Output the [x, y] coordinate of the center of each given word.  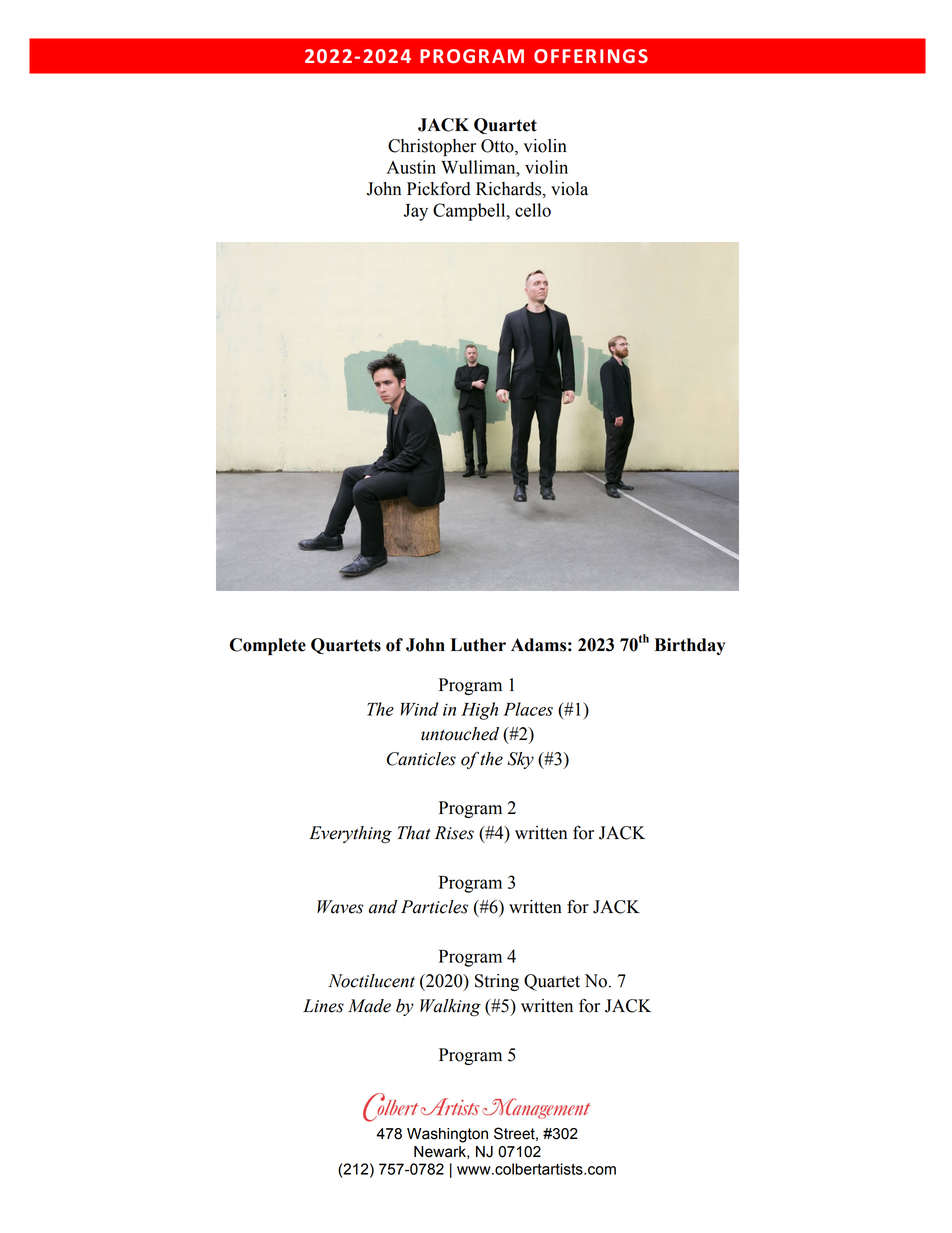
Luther [478, 645]
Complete [268, 646]
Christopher [432, 147]
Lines [323, 1006]
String [497, 982]
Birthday [690, 646]
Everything [350, 835]
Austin [411, 167]
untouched [460, 734]
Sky [520, 760]
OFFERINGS [591, 56]
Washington [447, 1135]
